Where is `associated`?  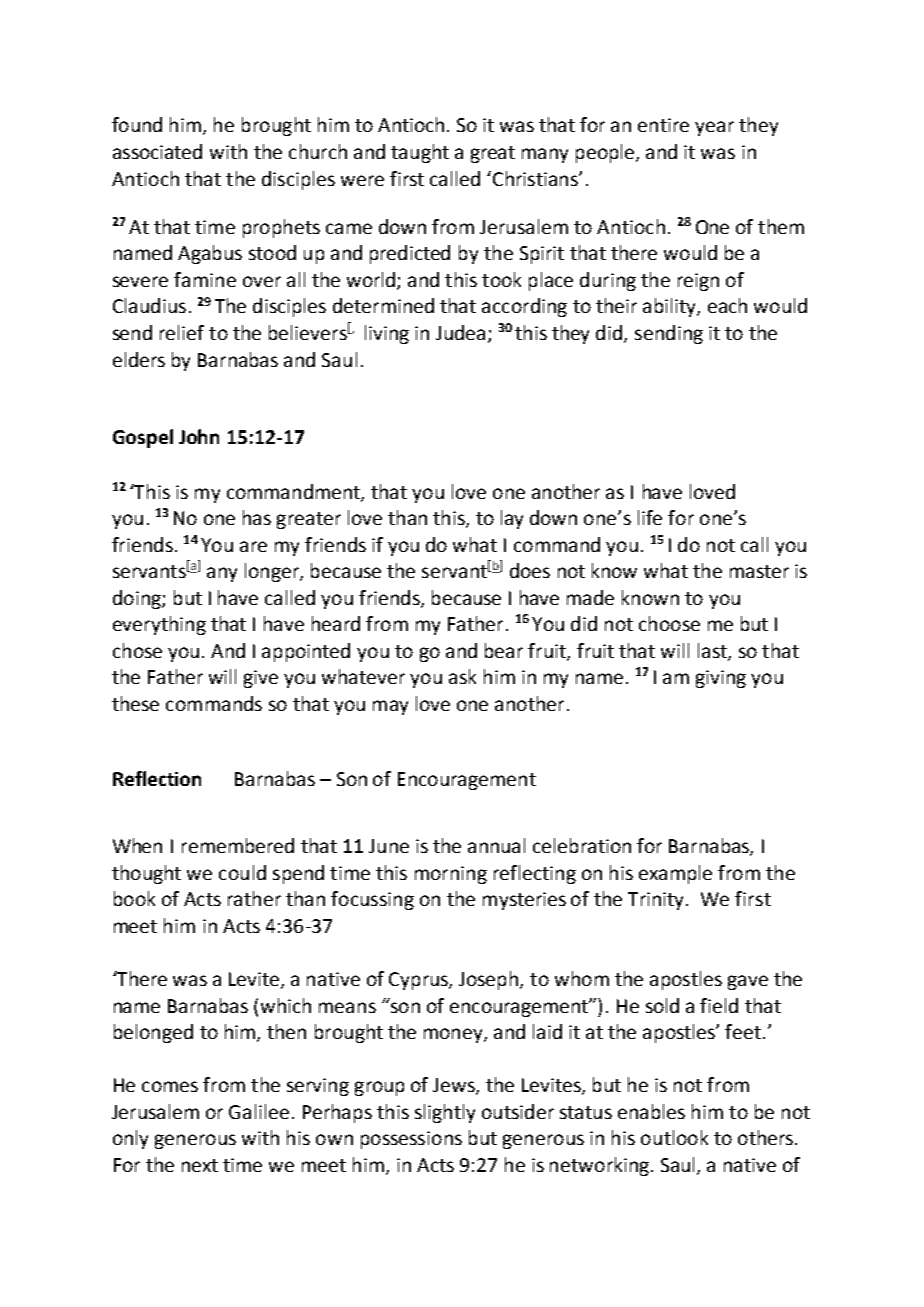
associated is located at coordinates (157, 151).
